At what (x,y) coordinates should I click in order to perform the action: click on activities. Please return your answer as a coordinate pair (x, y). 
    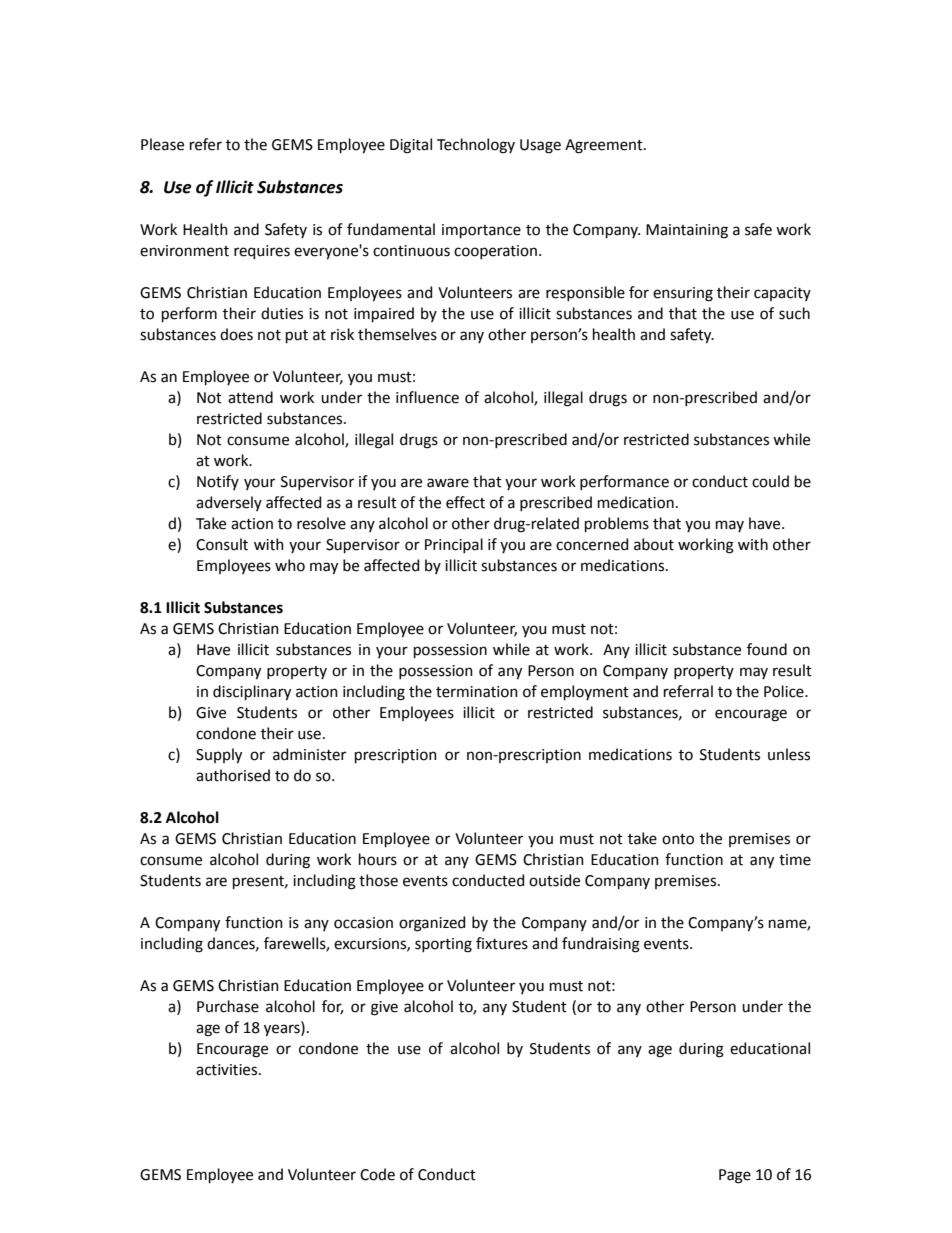
    Looking at the image, I should click on (228, 1070).
